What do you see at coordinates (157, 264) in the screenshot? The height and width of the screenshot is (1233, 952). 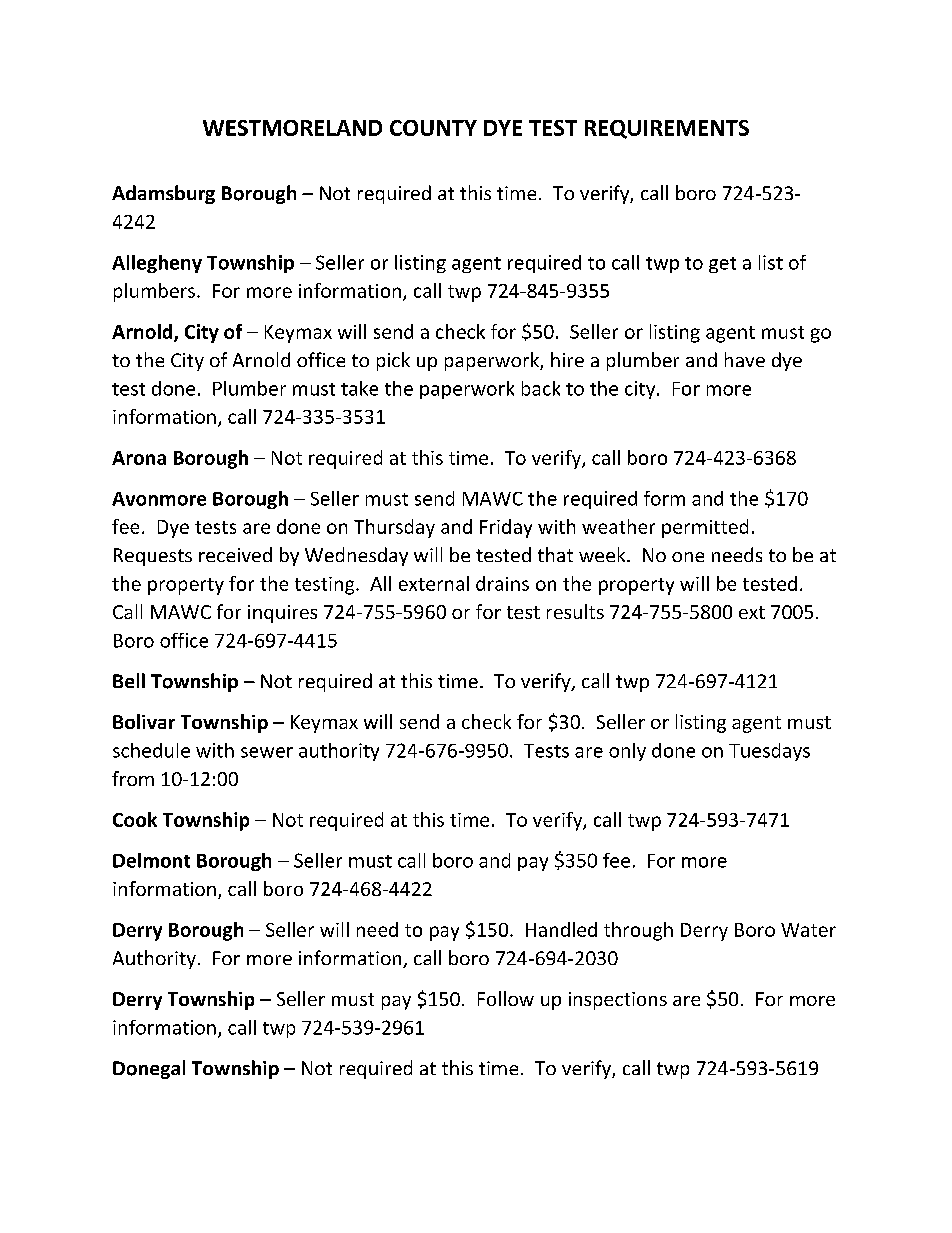 I see `Allegheny` at bounding box center [157, 264].
